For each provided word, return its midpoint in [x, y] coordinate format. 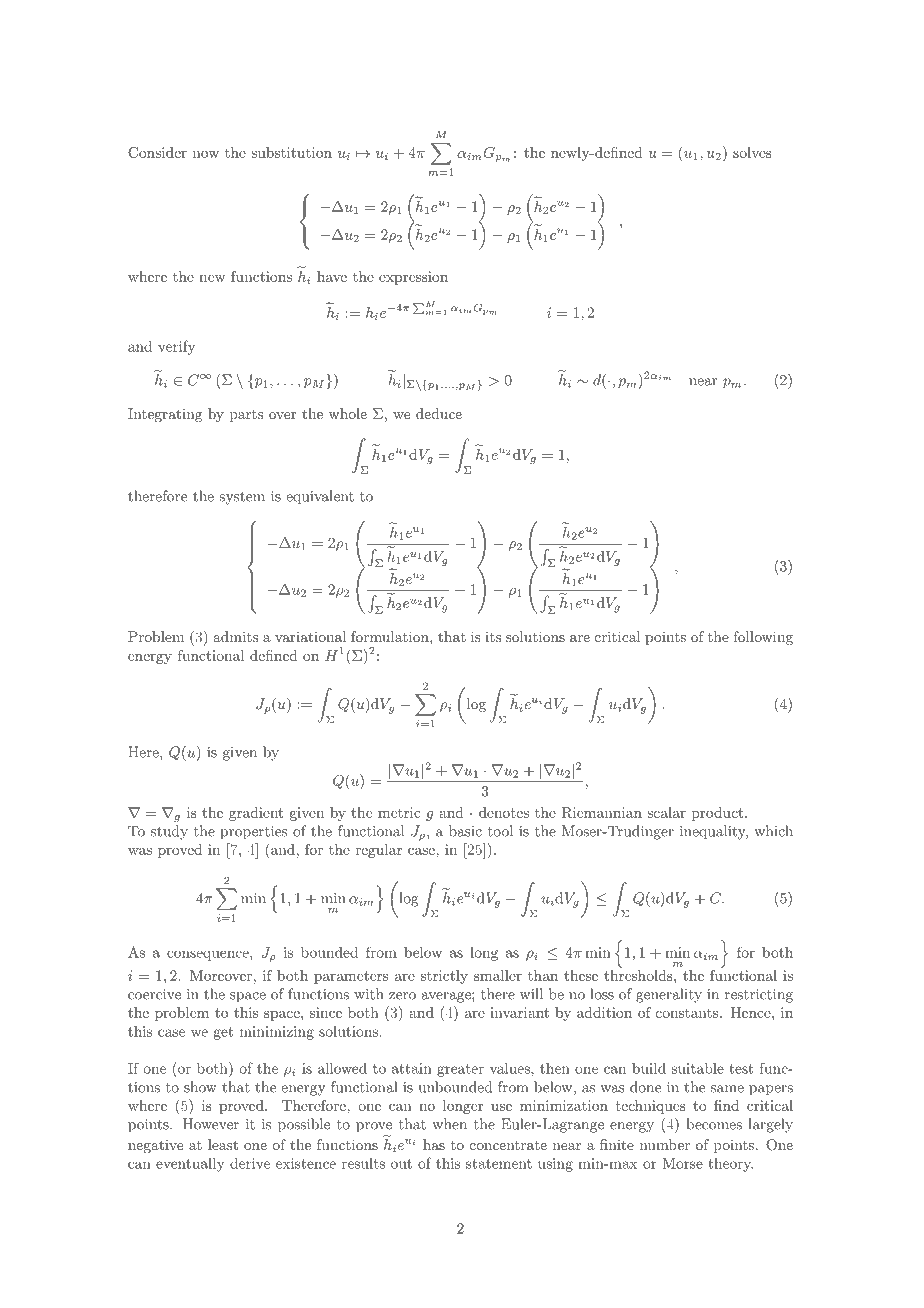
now [206, 154]
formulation [391, 636]
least [223, 1144]
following [763, 638]
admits [235, 636]
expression [413, 278]
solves [752, 152]
